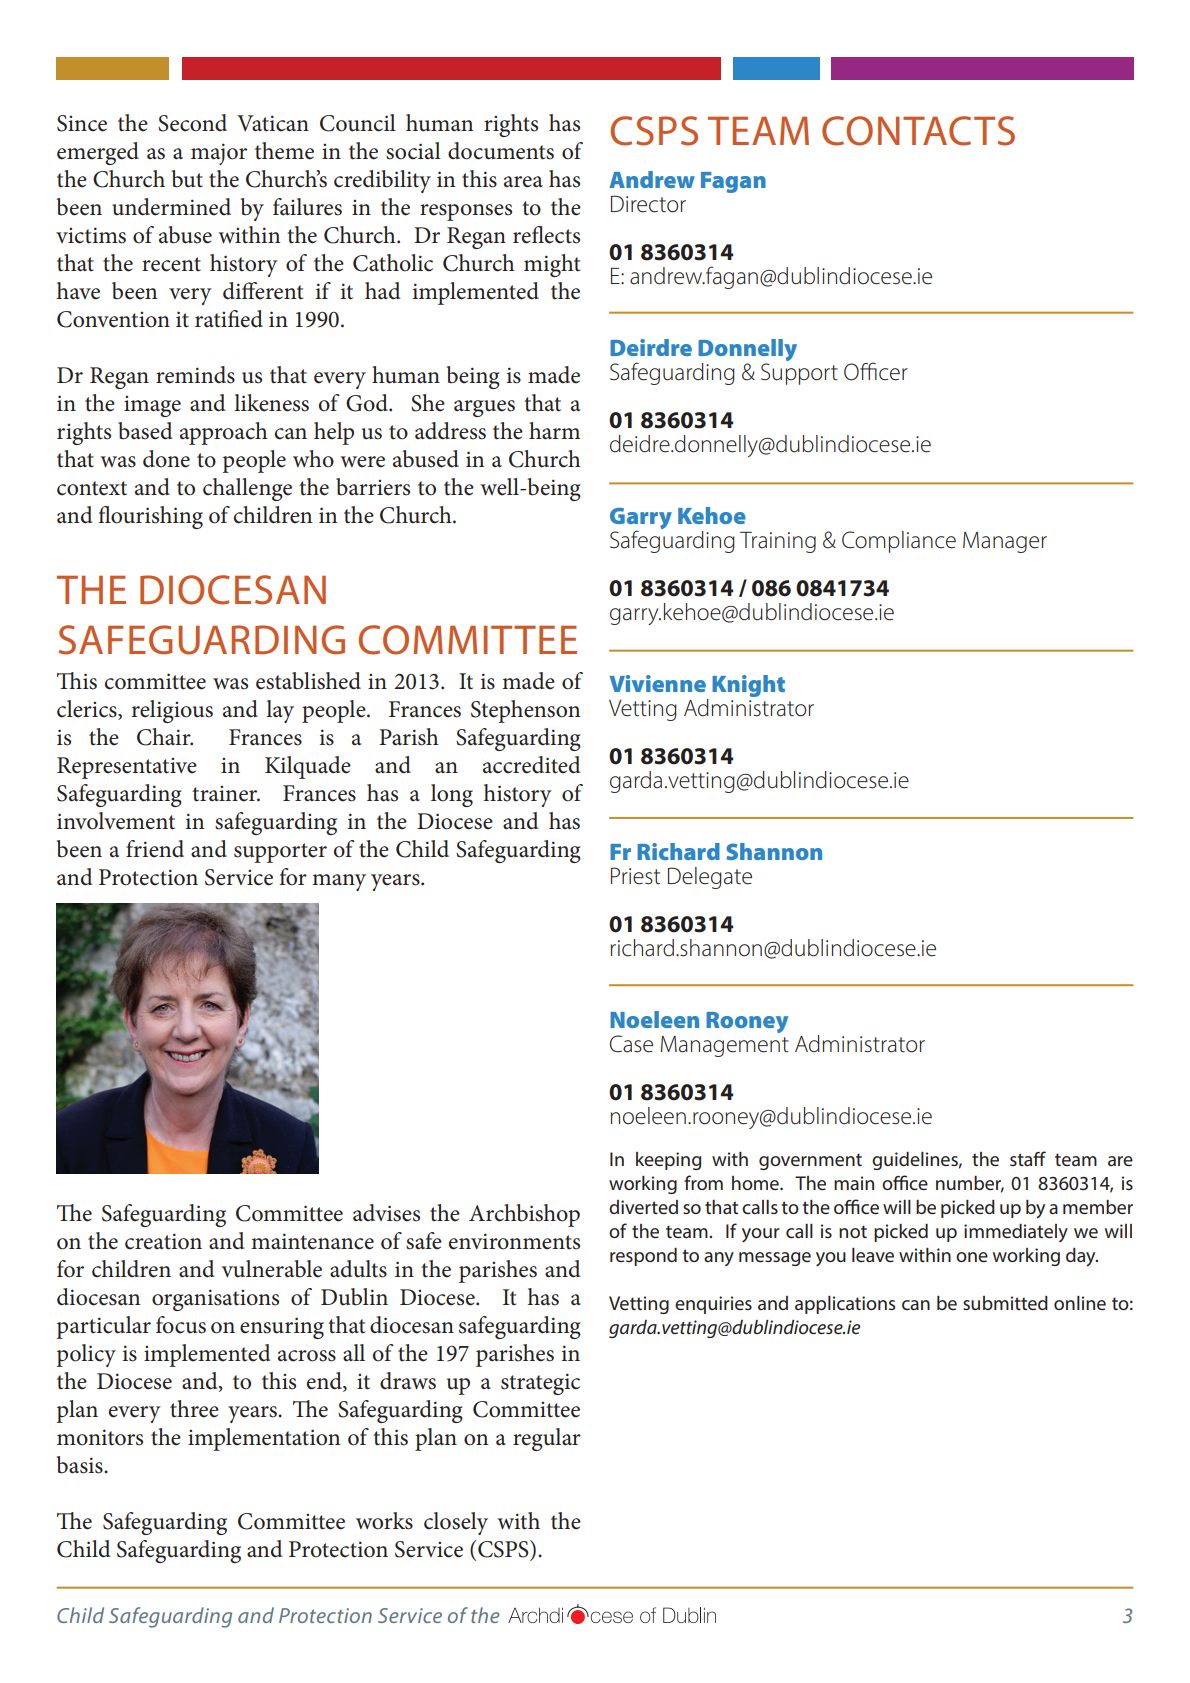  Describe the element at coordinates (219, 154) in the page. I see `major` at that location.
